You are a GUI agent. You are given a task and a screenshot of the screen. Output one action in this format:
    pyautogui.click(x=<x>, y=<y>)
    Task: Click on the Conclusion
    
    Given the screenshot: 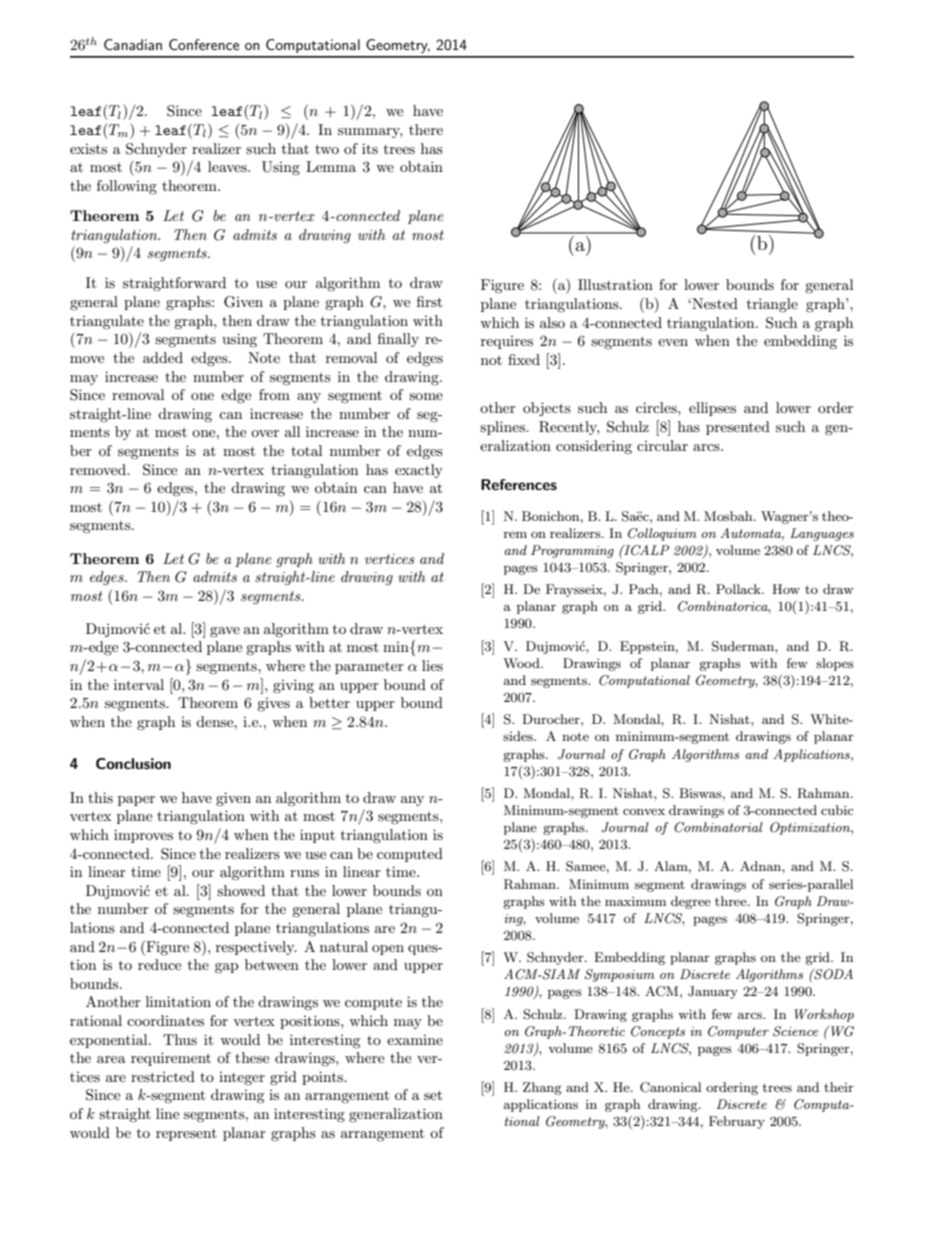 What is the action you would take?
    pyautogui.click(x=133, y=763)
